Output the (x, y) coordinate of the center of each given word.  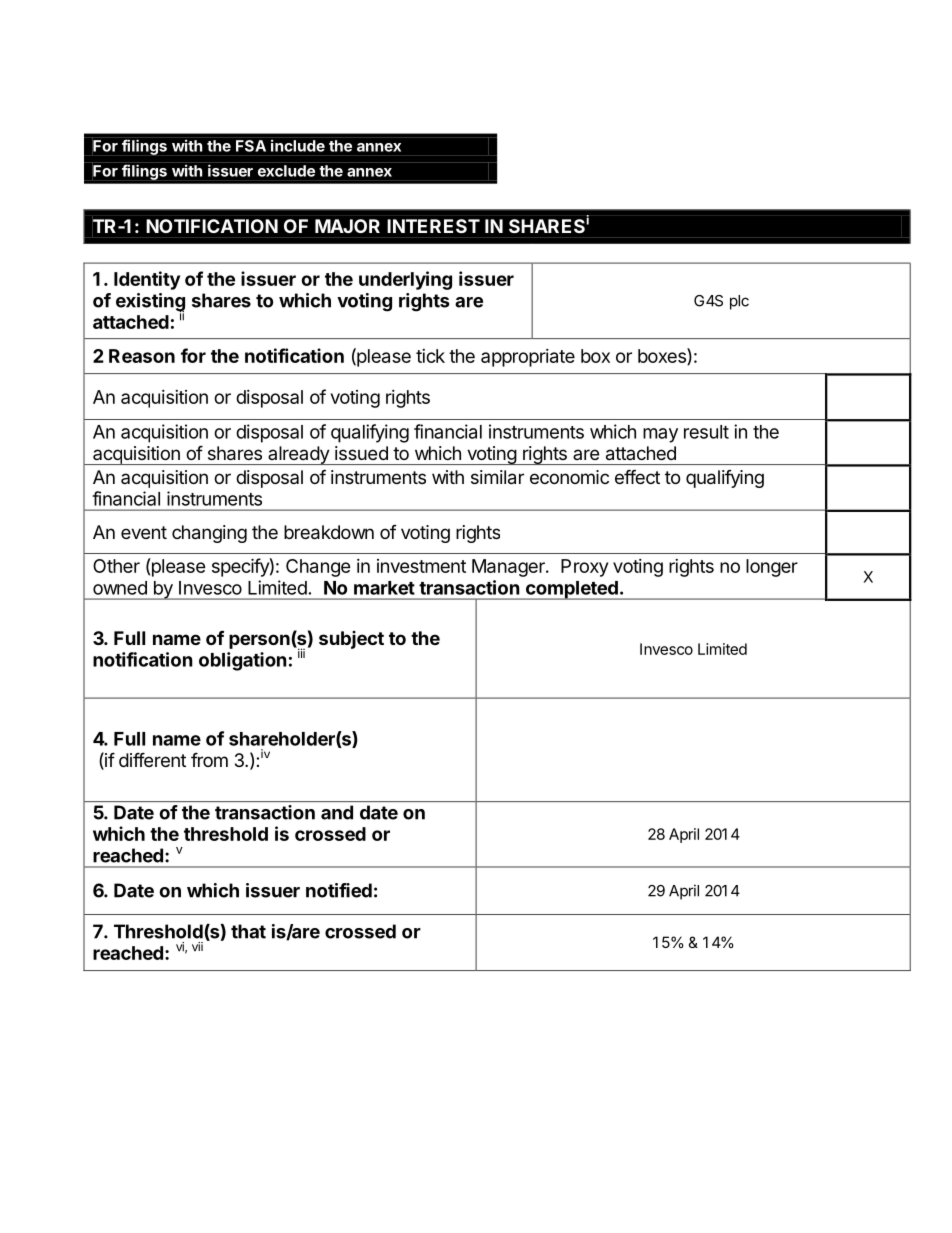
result (706, 432)
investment (421, 566)
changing (209, 534)
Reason (142, 356)
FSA (251, 146)
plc (739, 302)
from (209, 759)
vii (197, 946)
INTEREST (434, 226)
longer (772, 568)
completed (571, 590)
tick (430, 356)
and (337, 812)
